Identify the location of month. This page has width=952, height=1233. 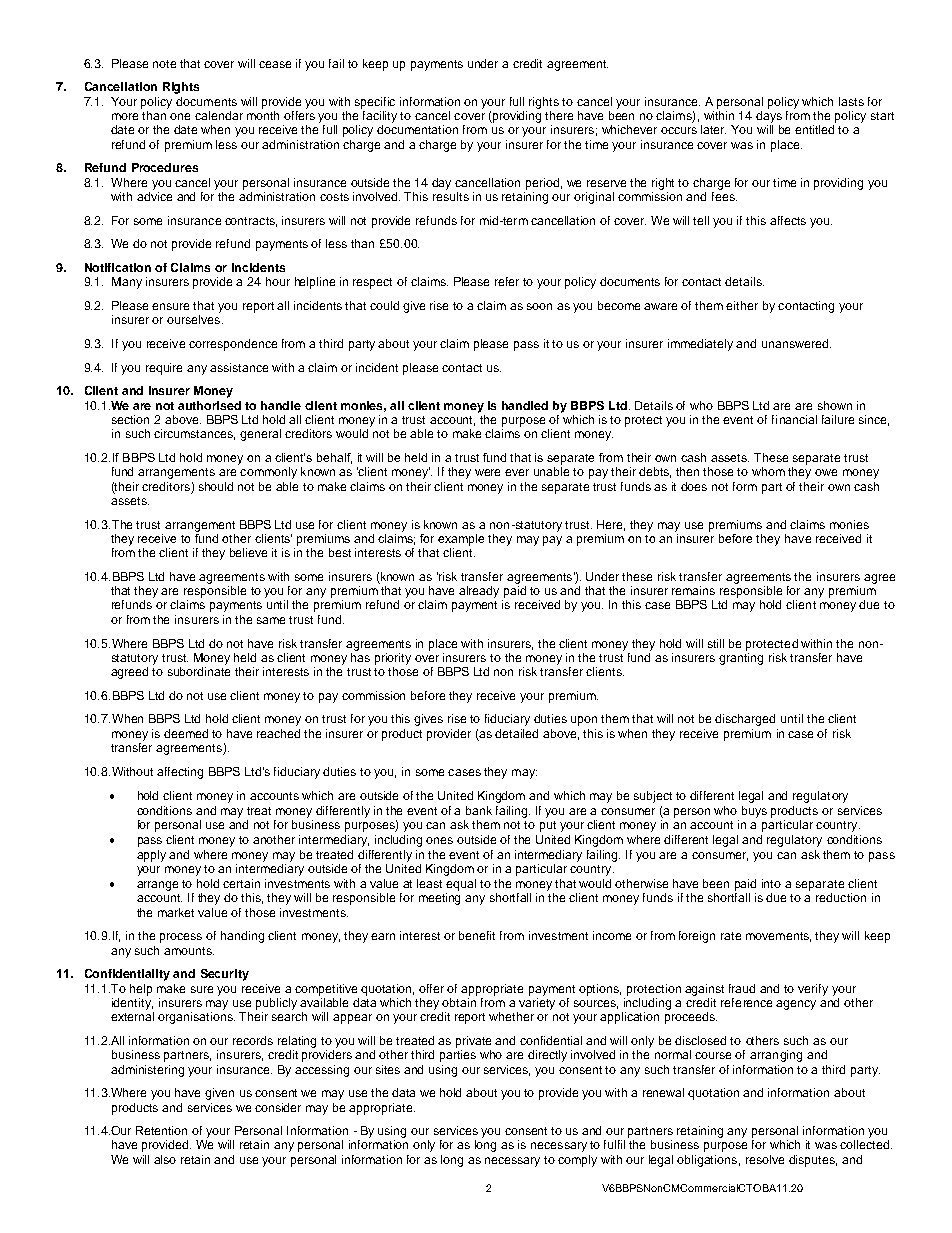
(263, 115).
